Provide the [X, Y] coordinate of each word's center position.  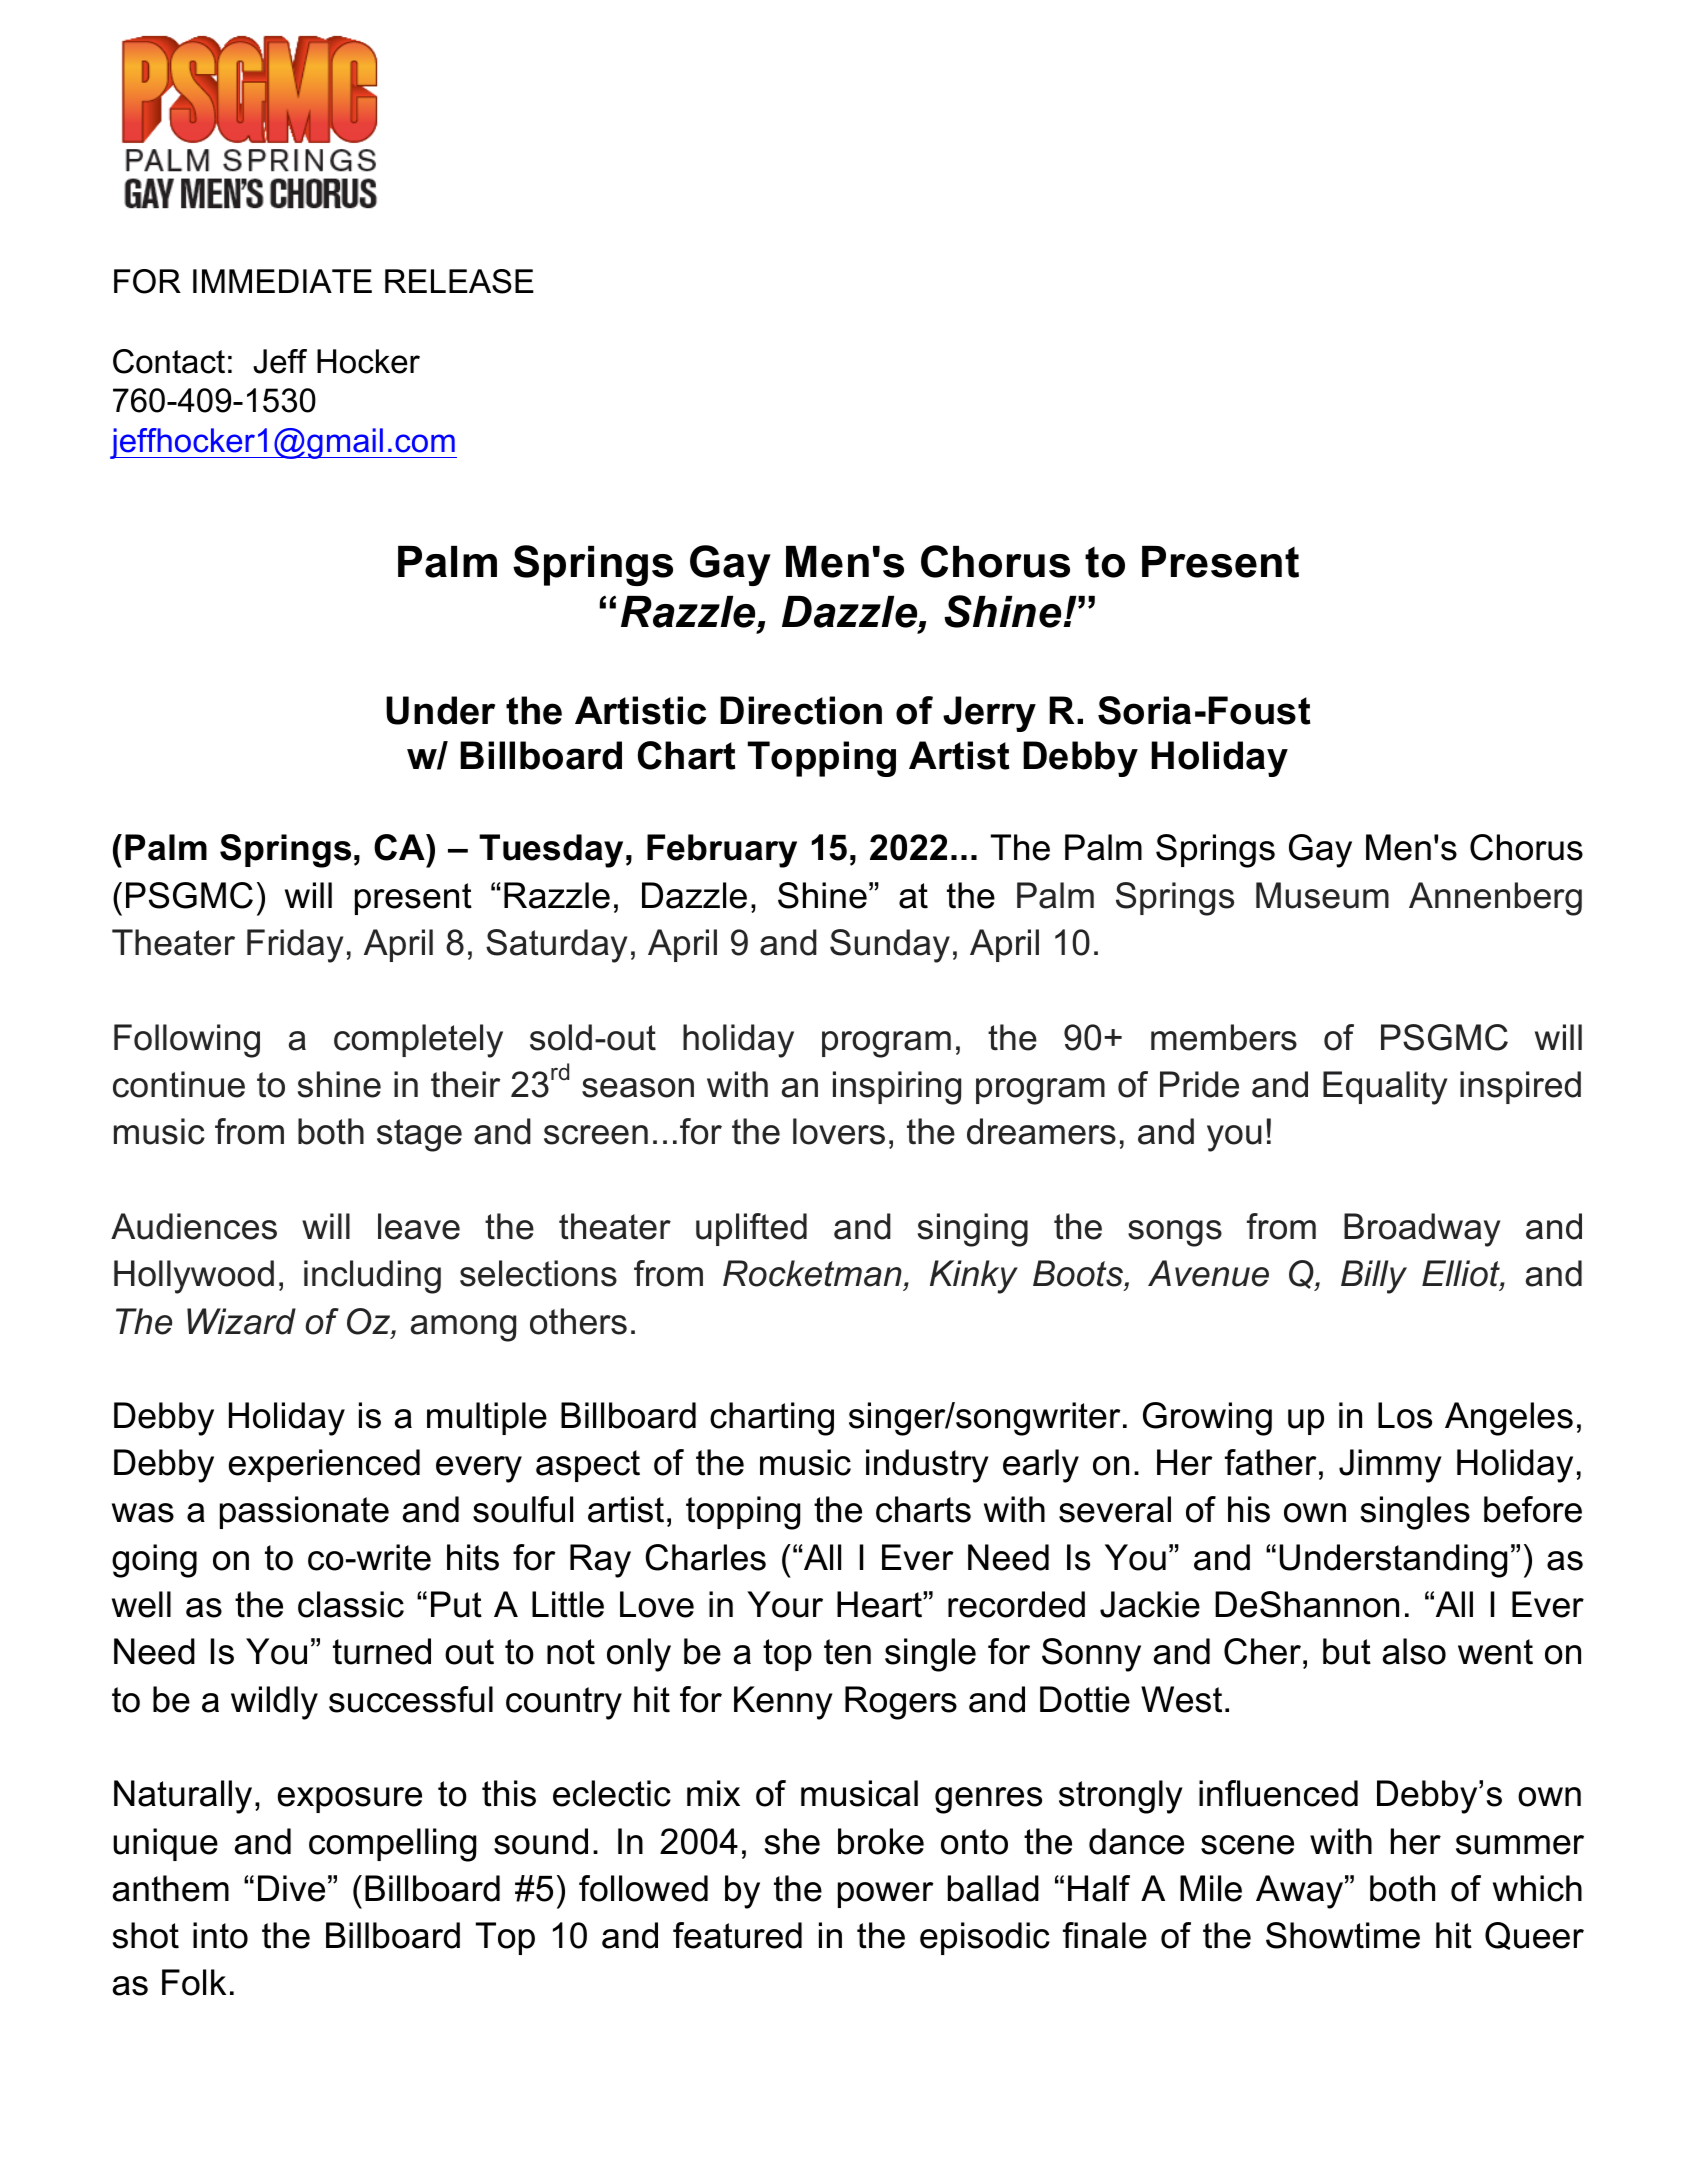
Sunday [890, 946]
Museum [1322, 895]
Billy [1374, 1277]
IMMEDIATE [282, 281]
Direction [801, 710]
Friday [295, 946]
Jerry [989, 714]
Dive [291, 1888]
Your [785, 1604]
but [1347, 1651]
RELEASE [459, 281]
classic [351, 1604]
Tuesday [551, 851]
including [372, 1277]
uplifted [751, 1229]
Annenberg [1495, 899]
